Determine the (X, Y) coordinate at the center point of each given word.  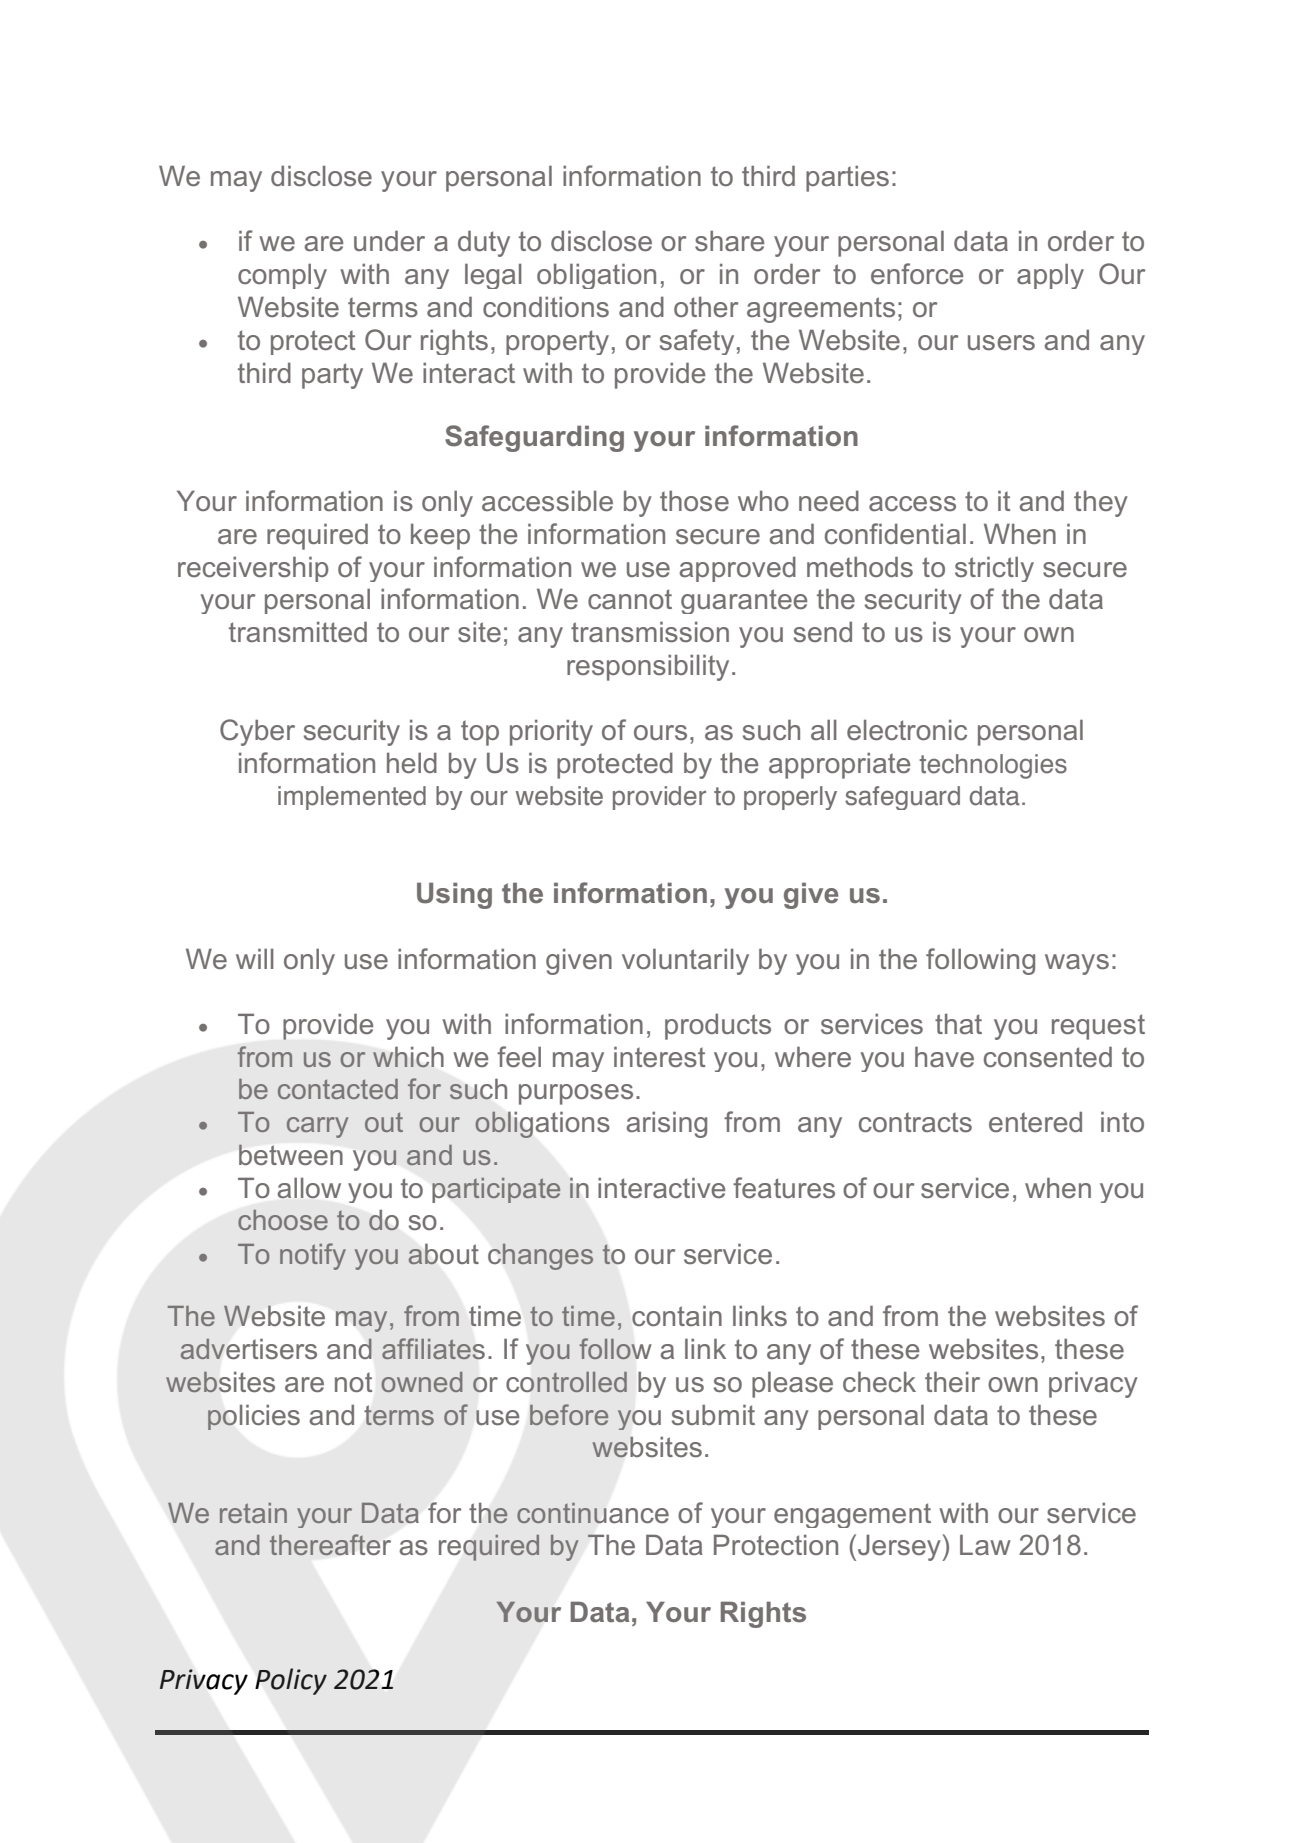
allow (309, 1188)
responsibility (648, 667)
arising (667, 1124)
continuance (593, 1513)
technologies (993, 766)
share (729, 241)
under (389, 240)
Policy (291, 1681)
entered (1035, 1121)
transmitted (298, 632)
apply (1050, 276)
